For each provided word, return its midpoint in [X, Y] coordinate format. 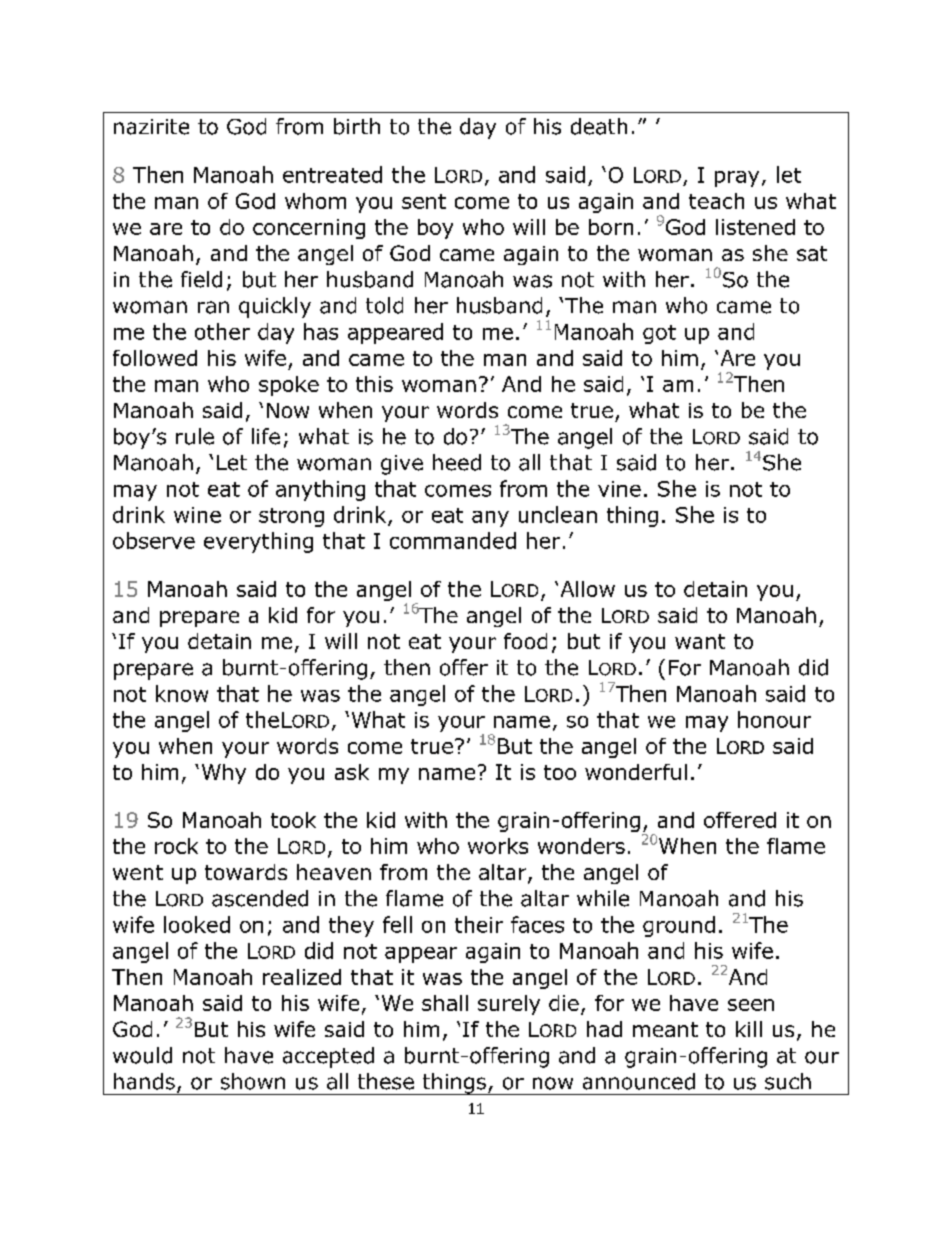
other [222, 331]
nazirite [151, 127]
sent [424, 201]
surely [509, 1005]
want [700, 641]
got [659, 334]
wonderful [636, 772]
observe [154, 540]
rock [176, 846]
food [525, 641]
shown [253, 1081]
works [498, 846]
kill [749, 1029]
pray [737, 179]
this [374, 384]
